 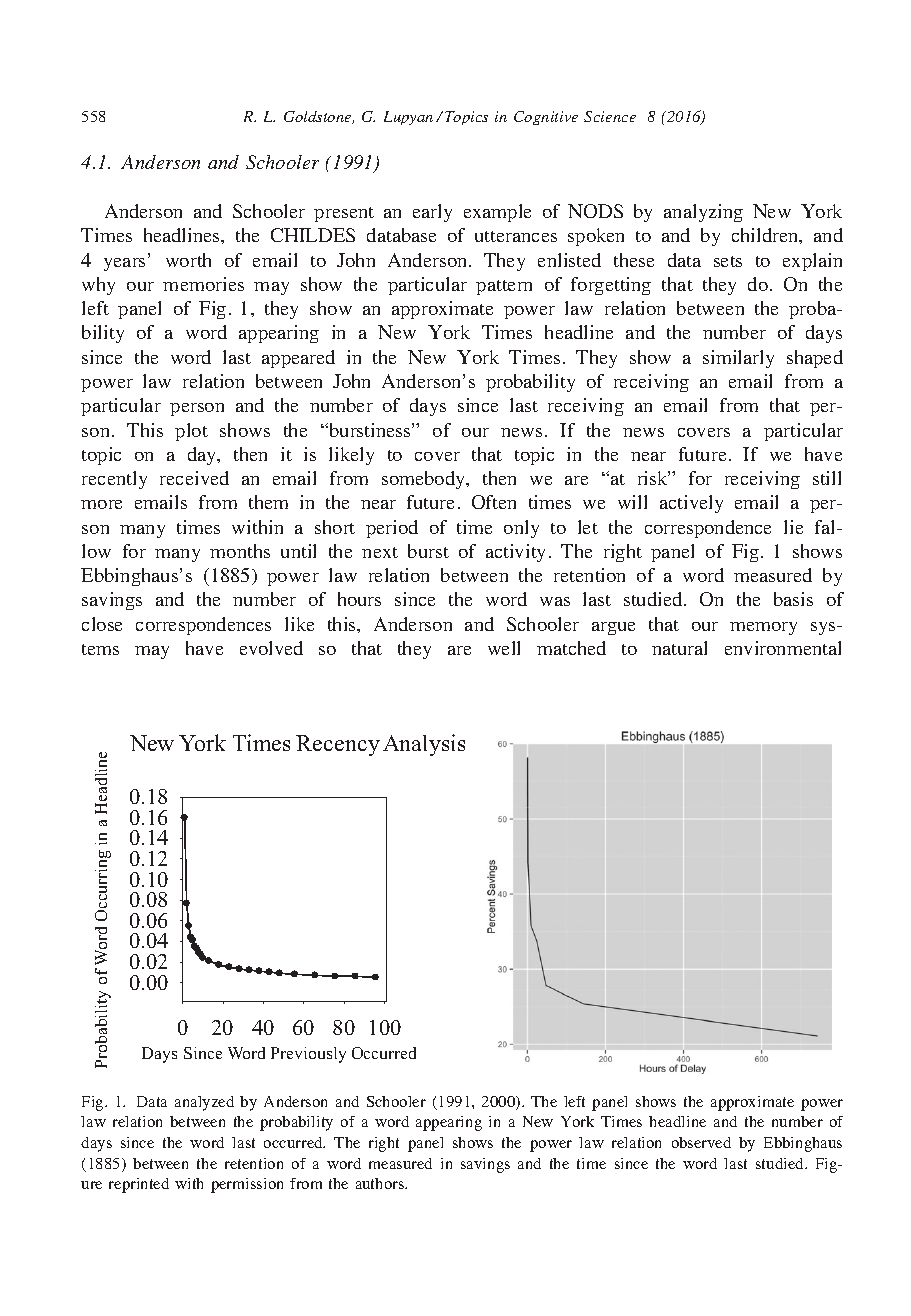 What do you see at coordinates (271, 648) in the page?
I see `evolved` at bounding box center [271, 648].
